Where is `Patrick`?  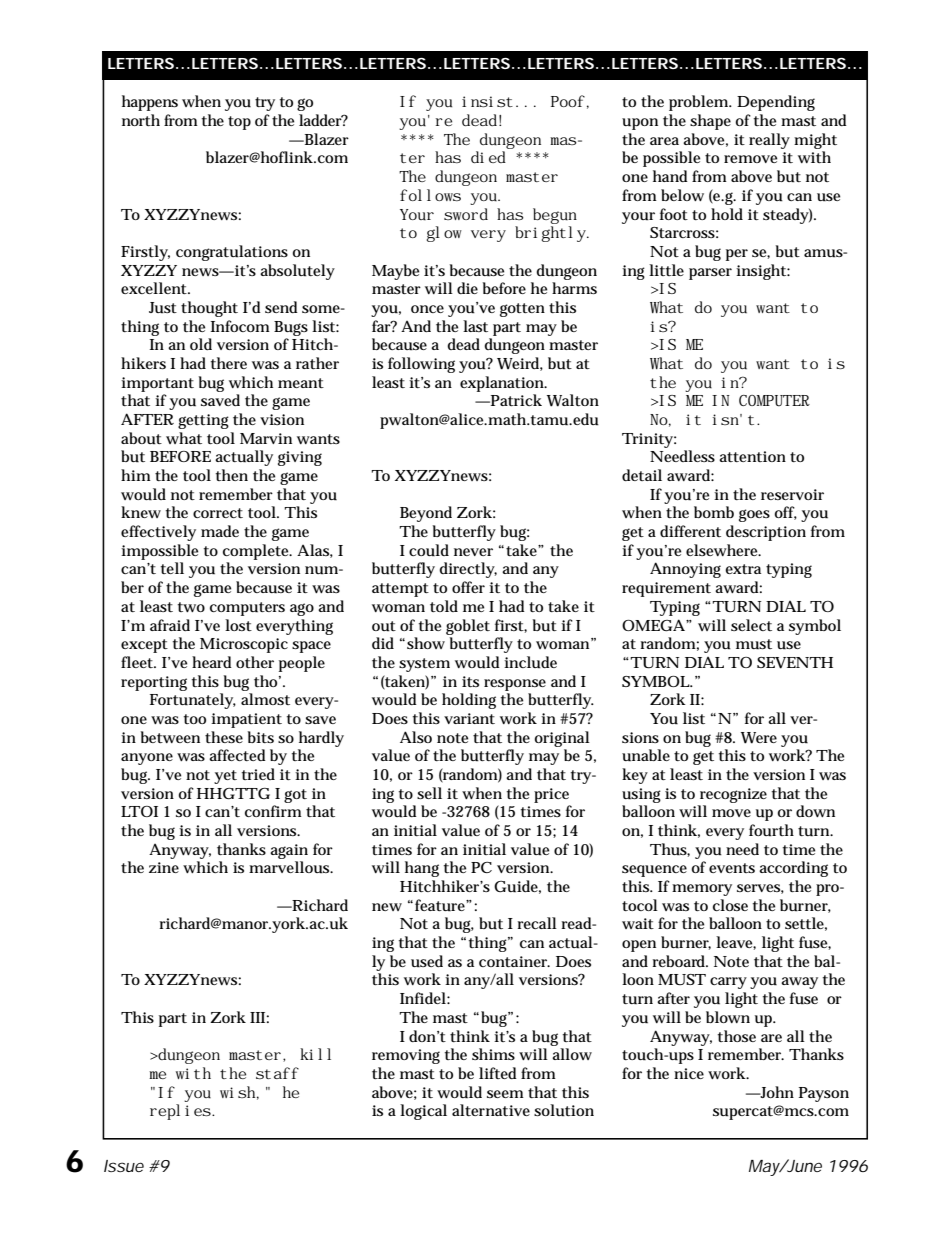 Patrick is located at coordinates (515, 400).
